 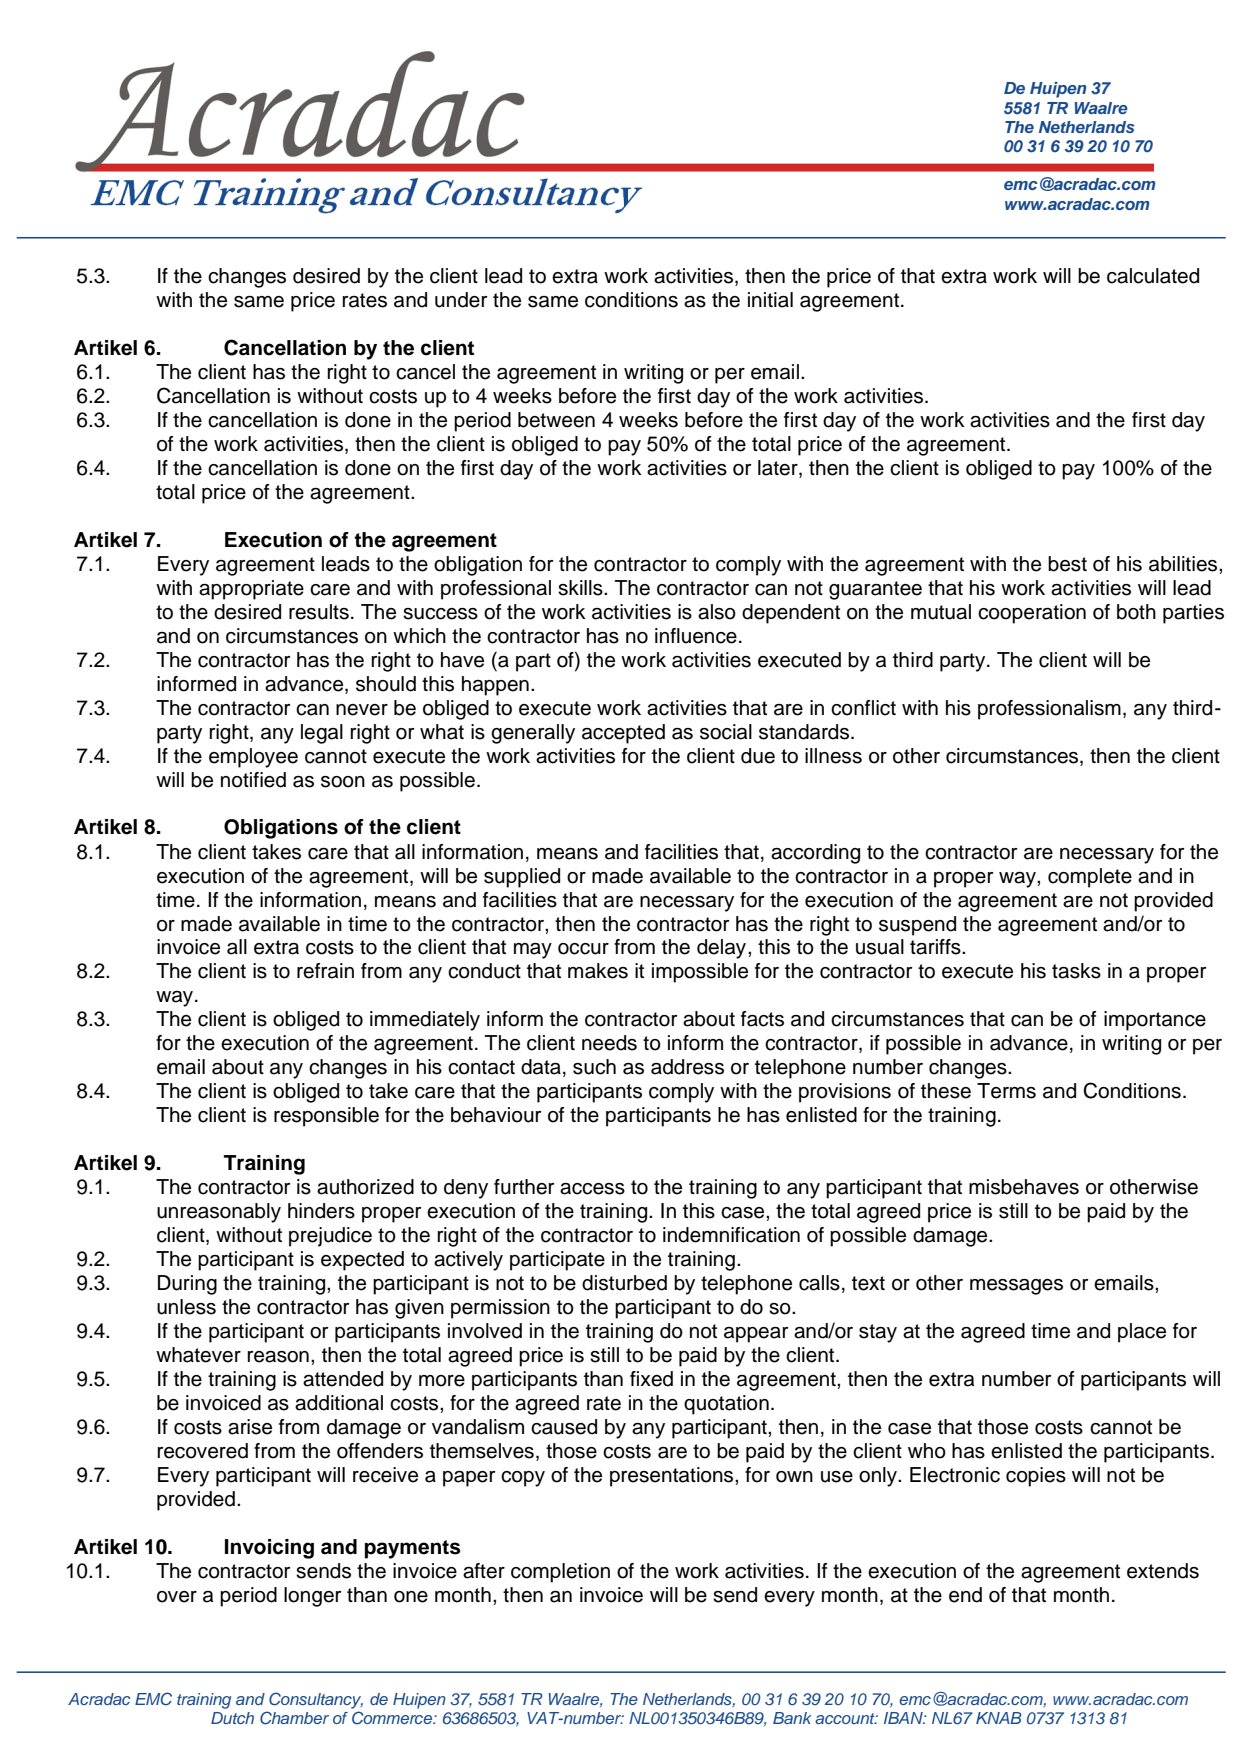 I want to click on tasks, so click(x=1076, y=971).
